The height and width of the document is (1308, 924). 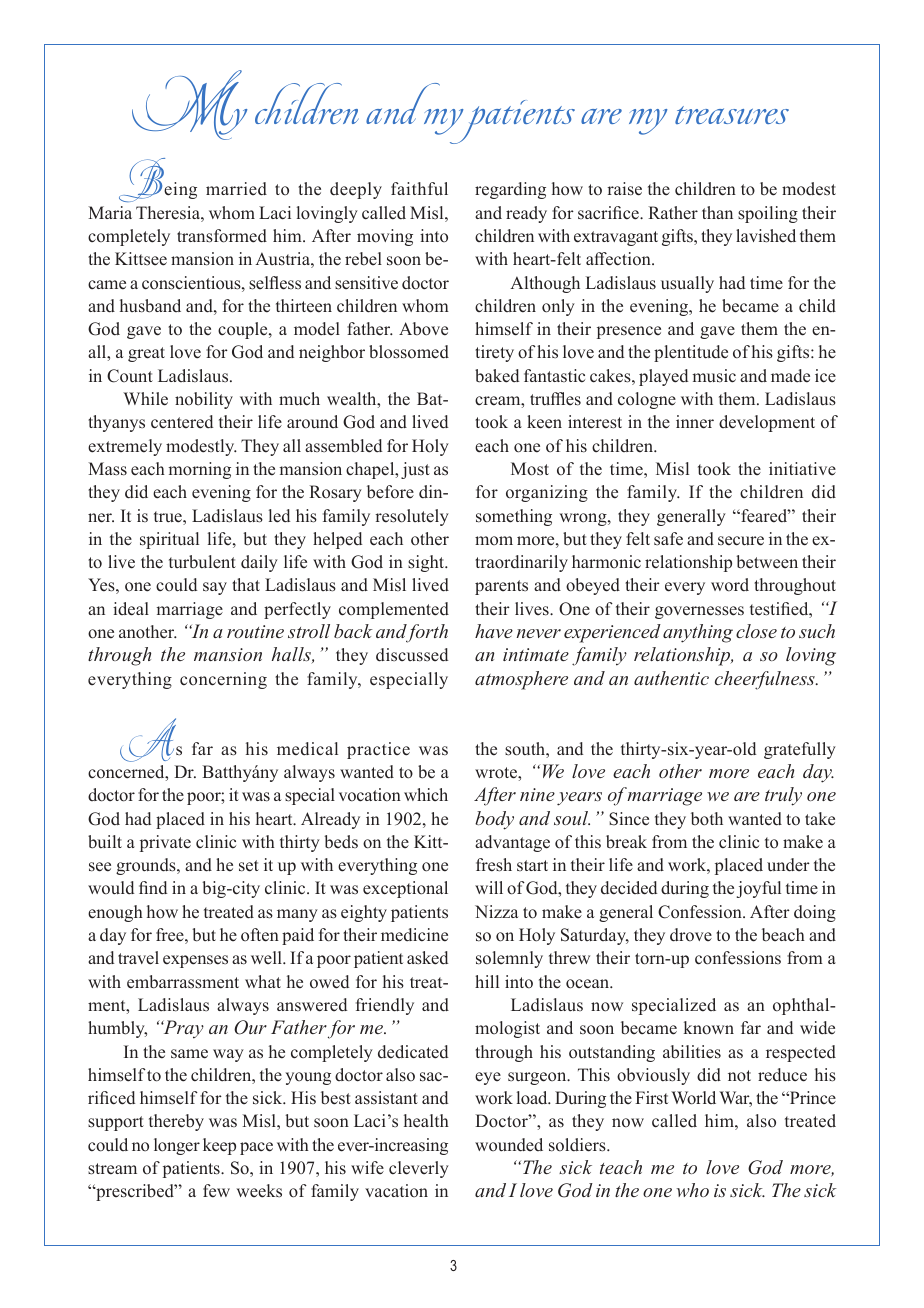 I want to click on treasures, so click(x=732, y=115).
